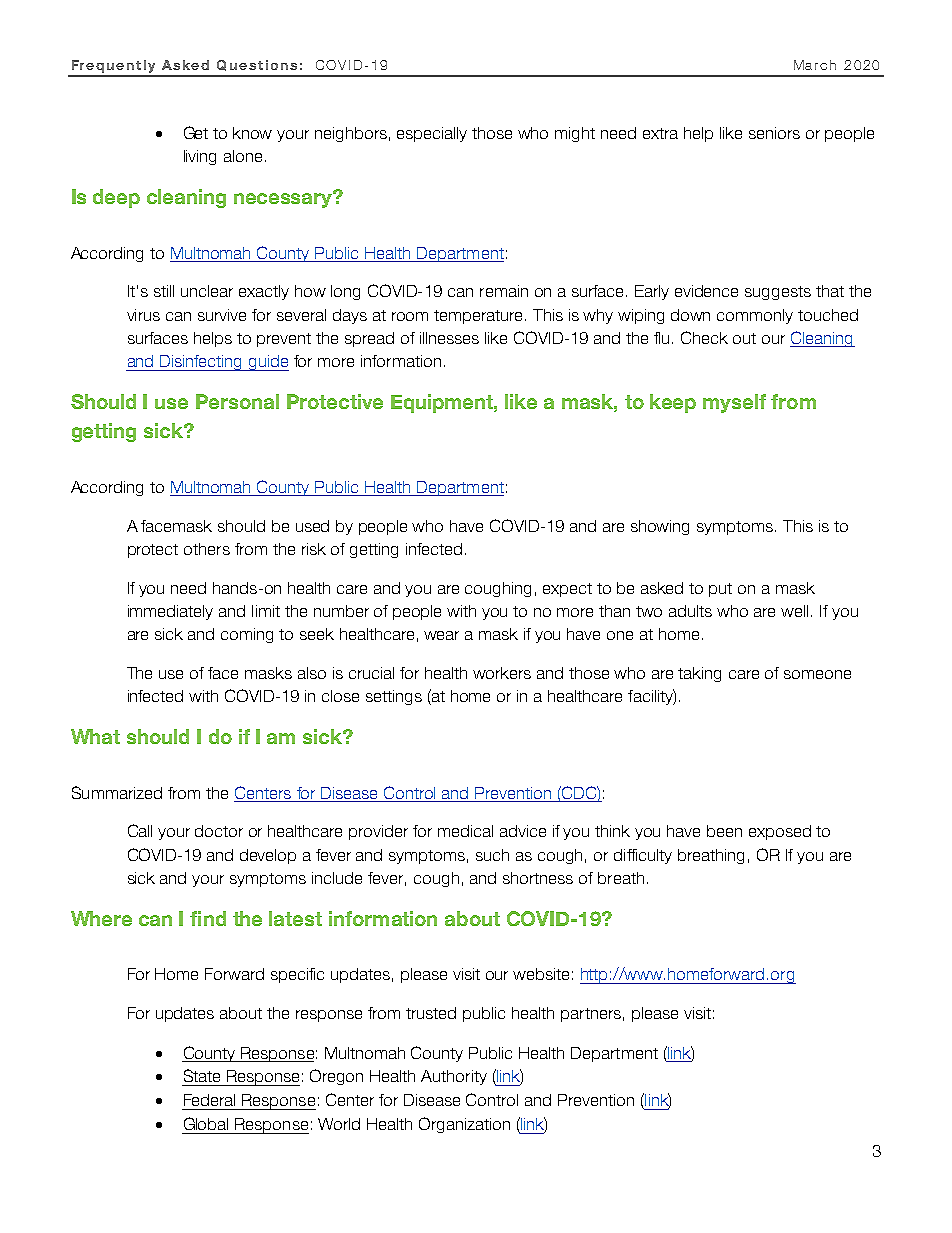 The height and width of the image is (1233, 952). I want to click on seniors, so click(774, 133).
